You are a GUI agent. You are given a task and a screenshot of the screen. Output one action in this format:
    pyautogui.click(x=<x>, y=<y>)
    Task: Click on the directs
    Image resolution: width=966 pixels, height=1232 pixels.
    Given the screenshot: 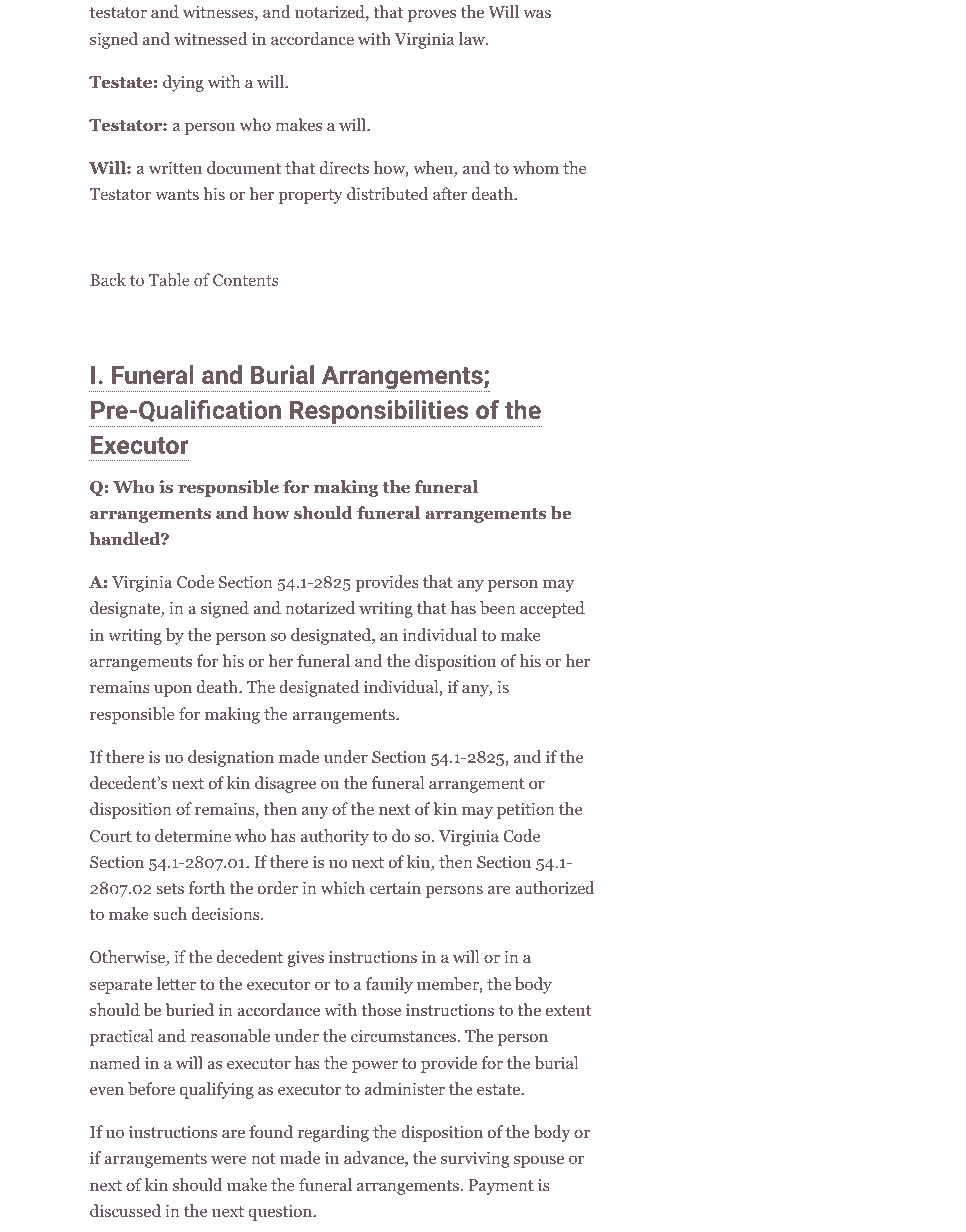 What is the action you would take?
    pyautogui.click(x=344, y=167)
